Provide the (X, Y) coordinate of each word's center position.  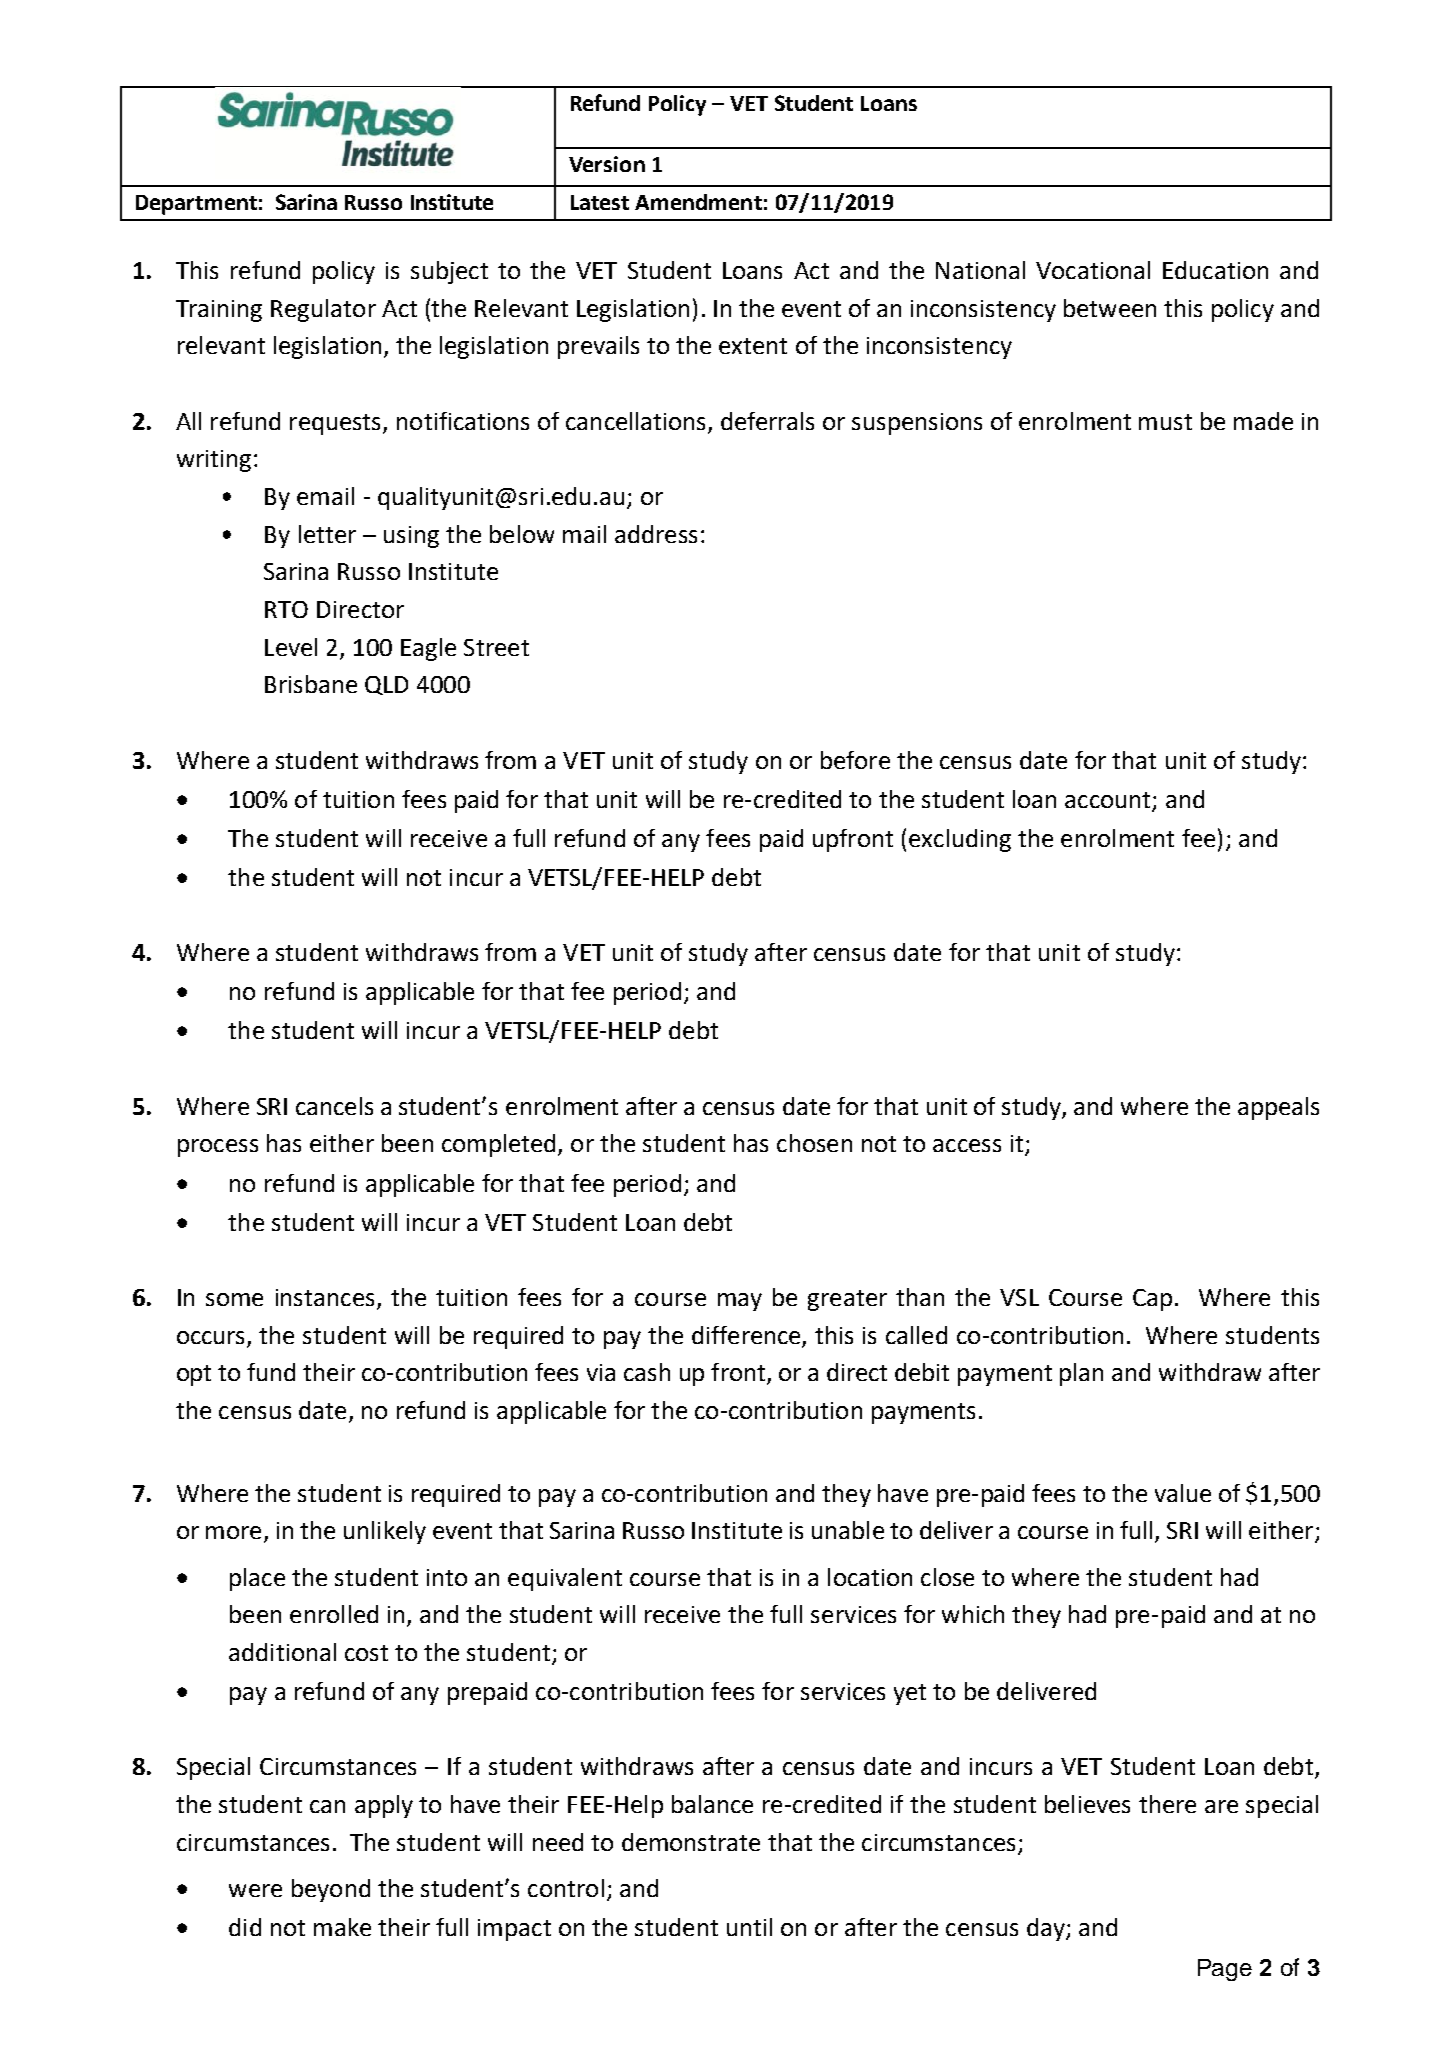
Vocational (1093, 270)
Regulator (323, 310)
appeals (1278, 1108)
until (749, 1927)
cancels (334, 1106)
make (342, 1927)
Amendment (698, 202)
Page (1225, 1970)
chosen (814, 1143)
